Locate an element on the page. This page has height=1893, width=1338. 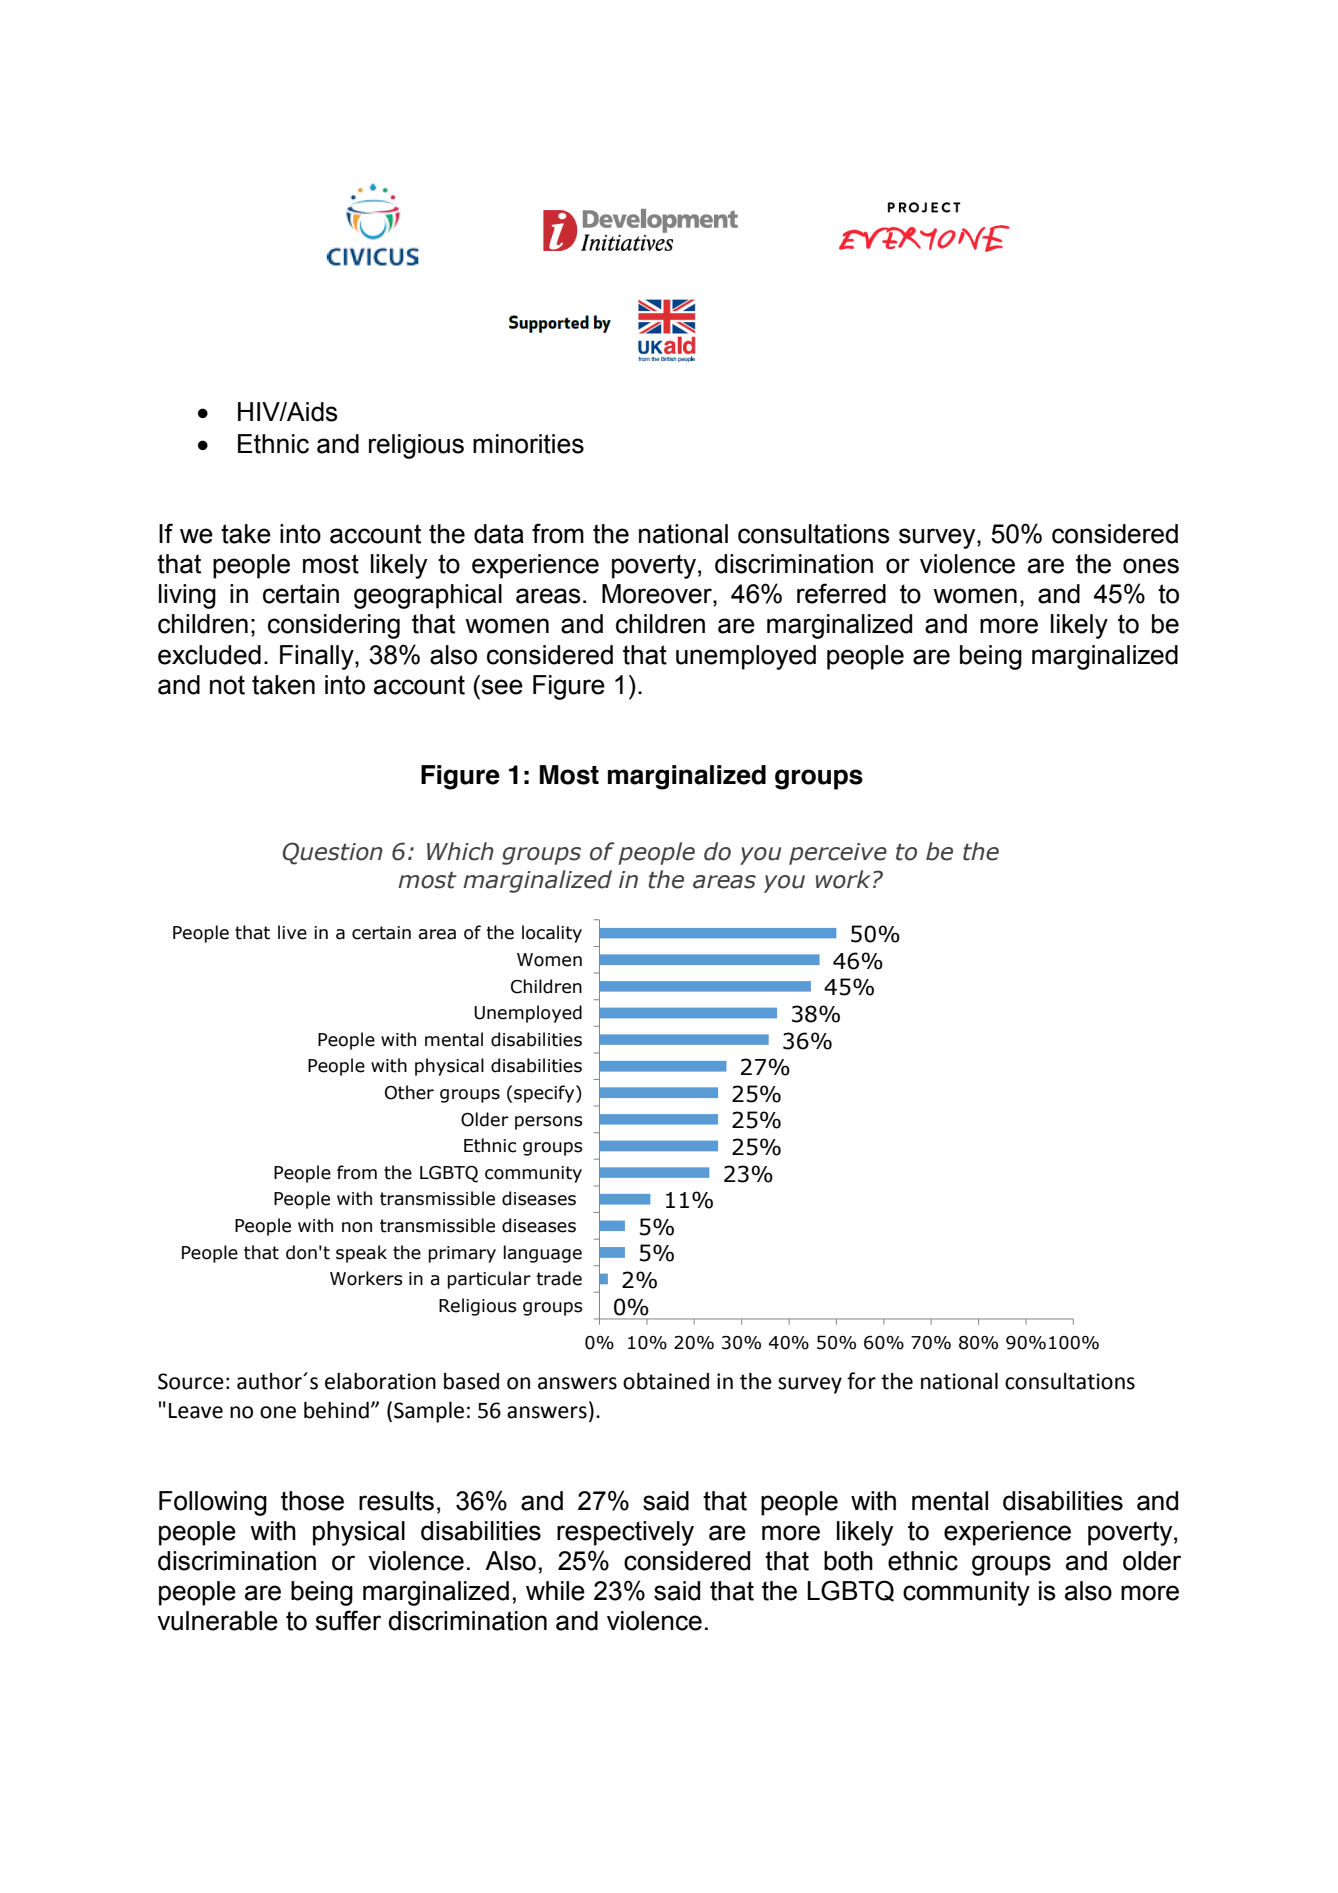
perceive is located at coordinates (838, 854).
